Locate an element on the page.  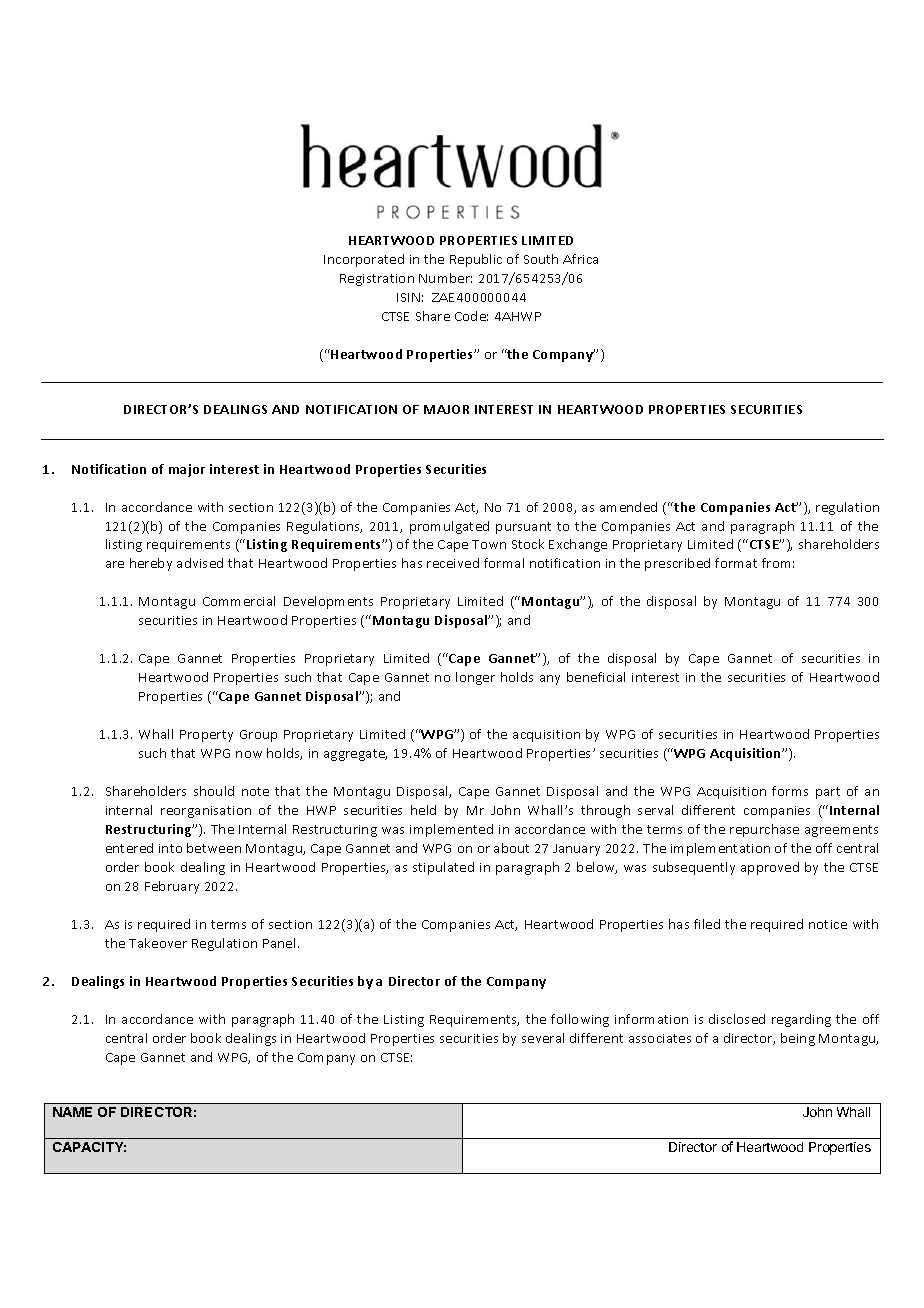
Africa is located at coordinates (580, 259).
